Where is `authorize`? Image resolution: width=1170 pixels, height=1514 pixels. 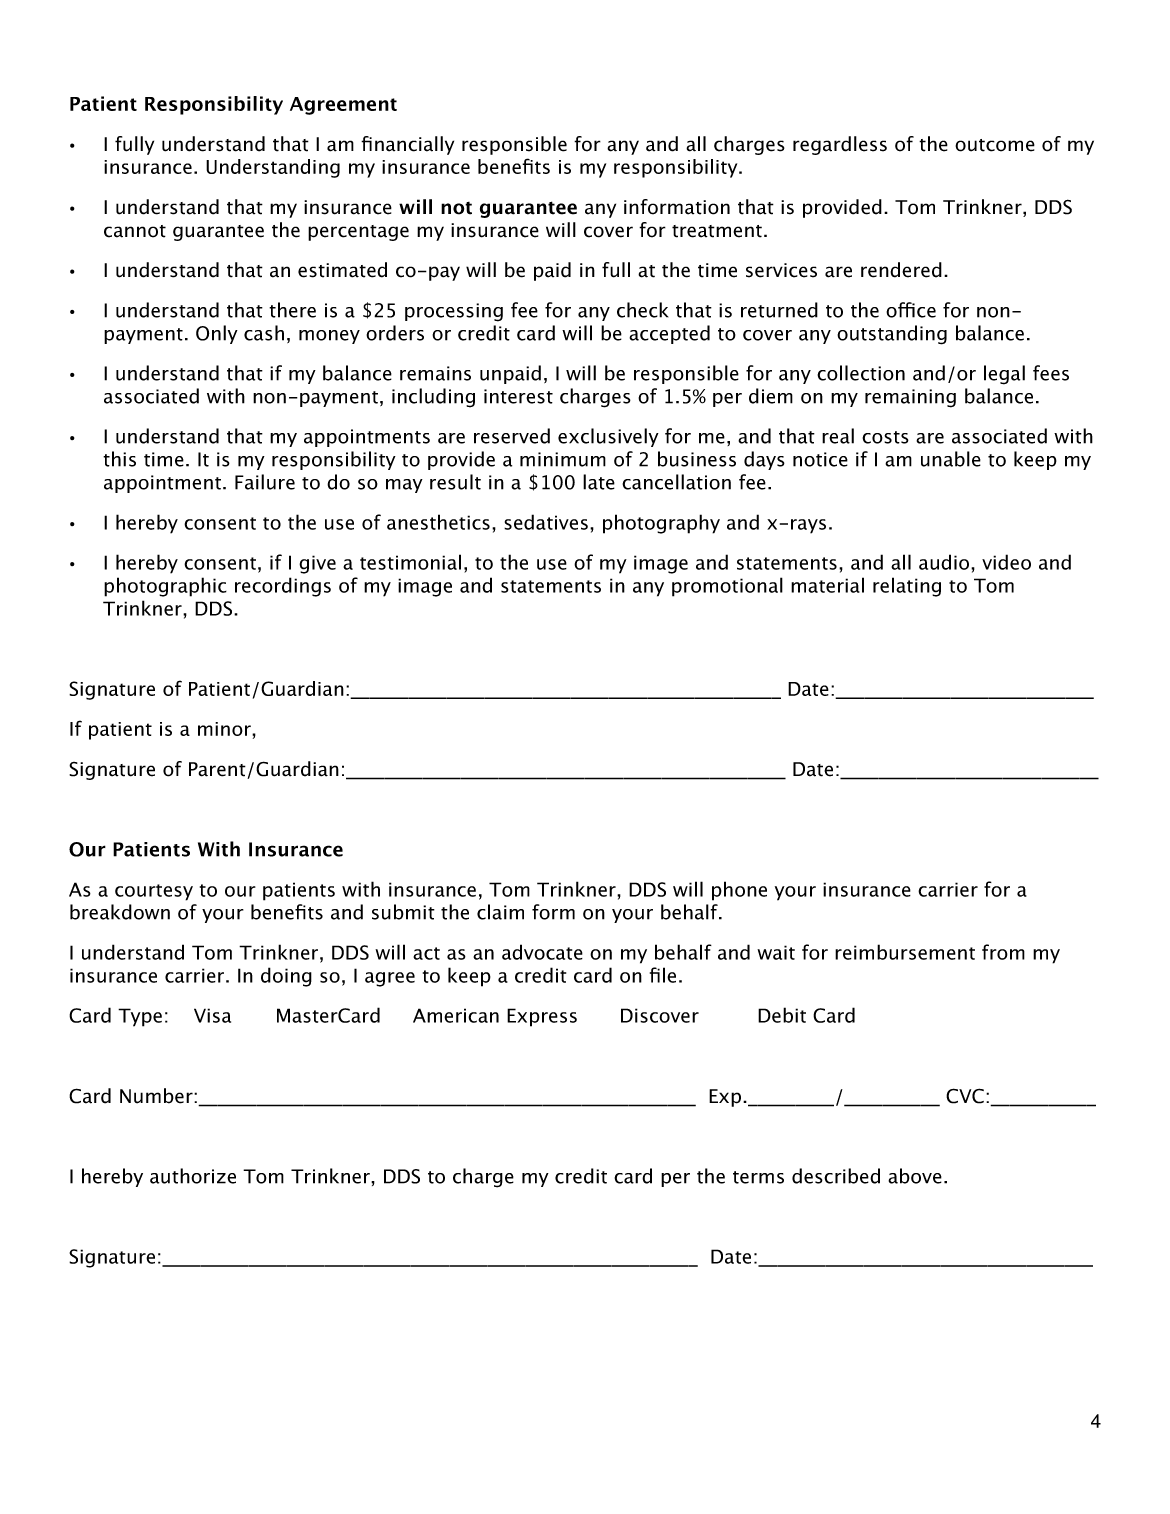 authorize is located at coordinates (193, 1176).
